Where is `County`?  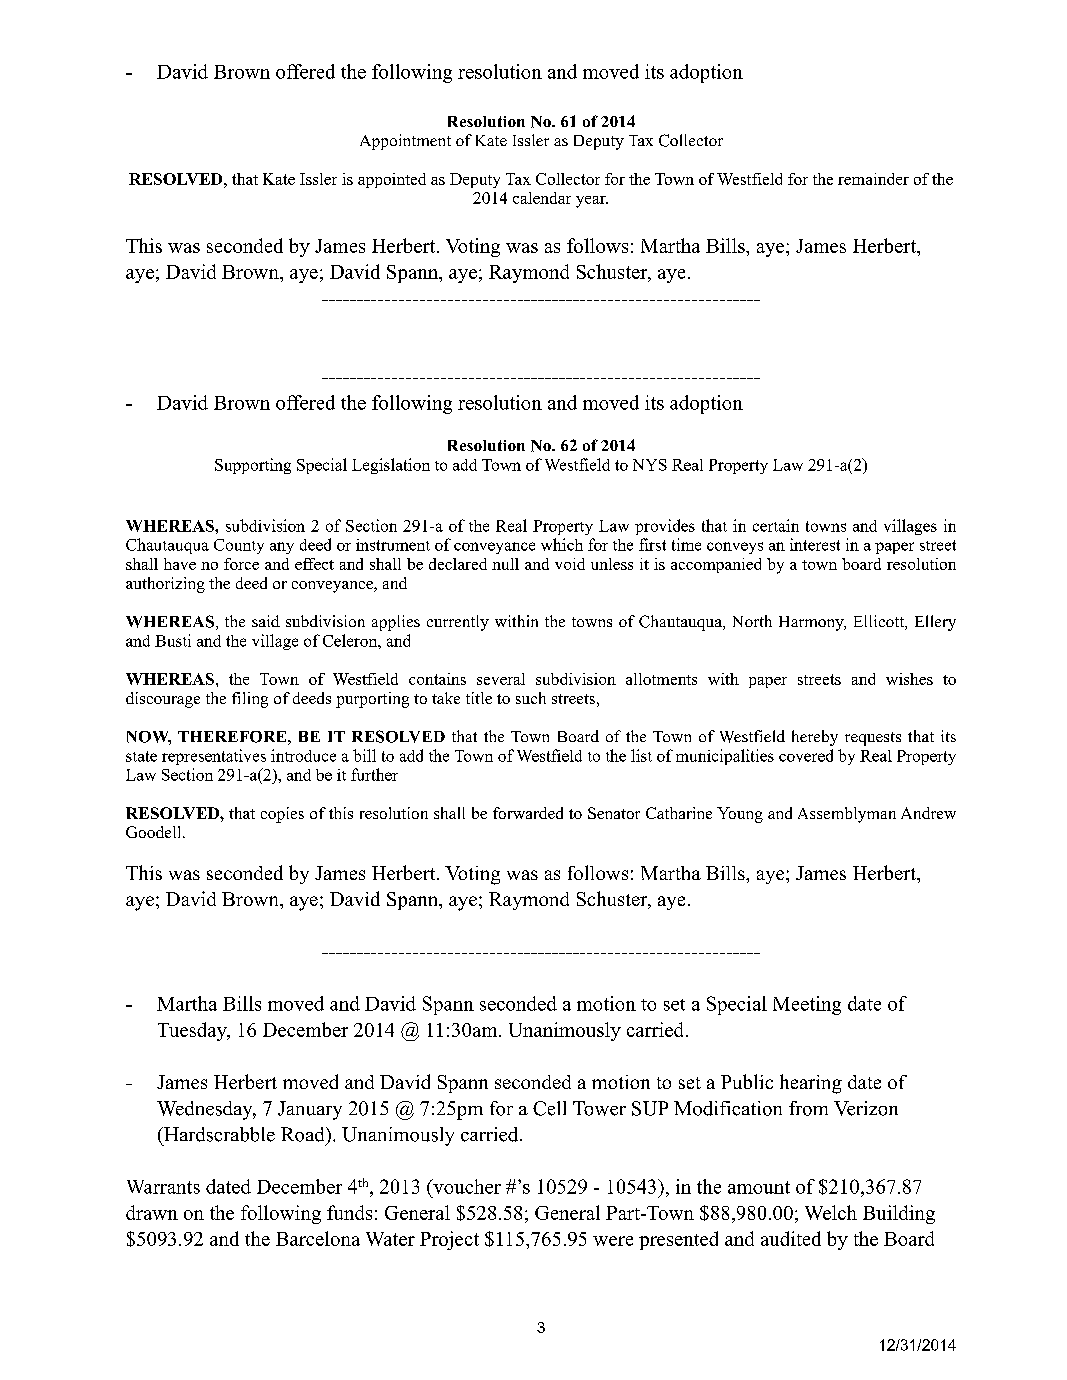
County is located at coordinates (239, 546).
